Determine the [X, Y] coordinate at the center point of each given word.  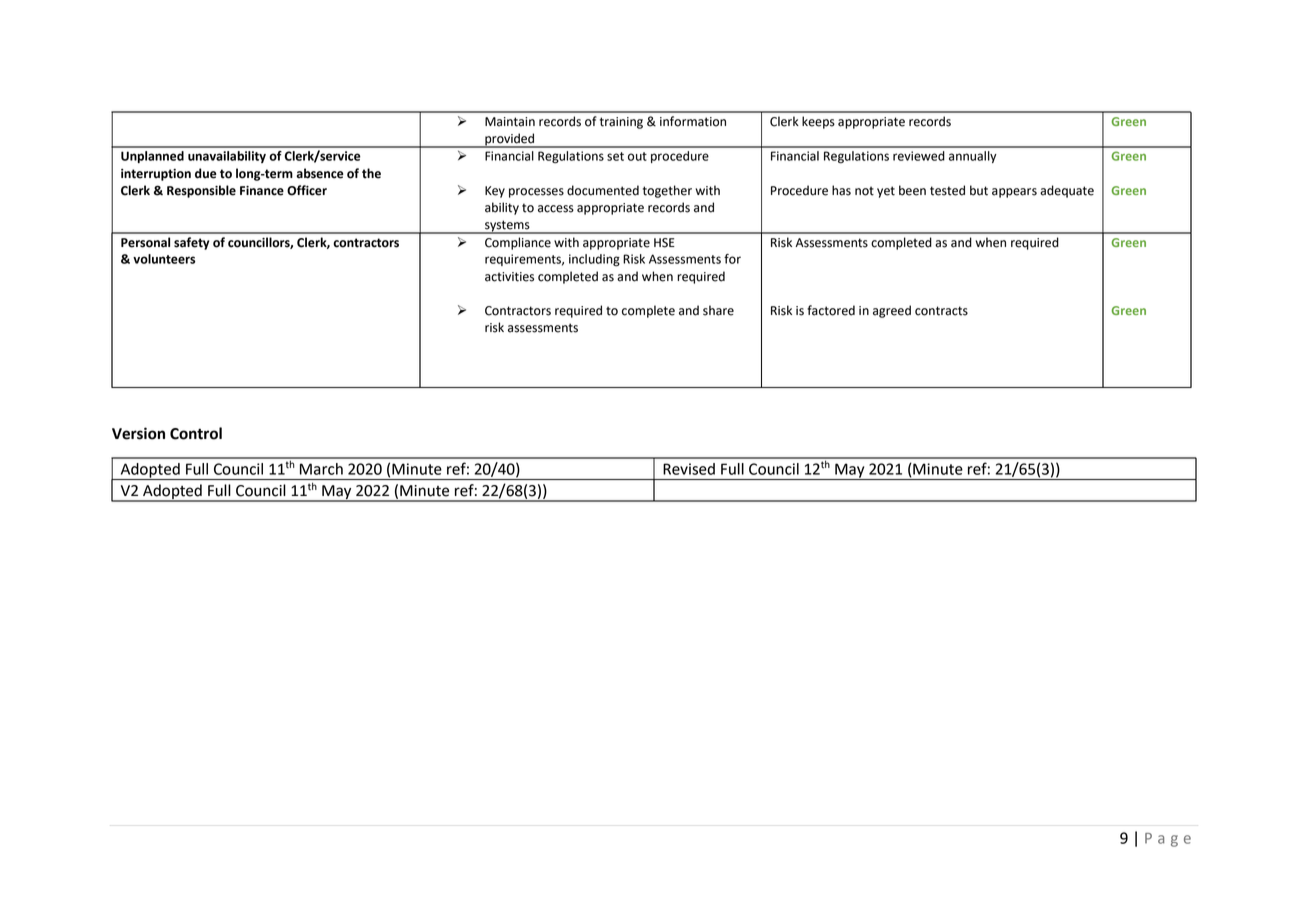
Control [196, 433]
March [321, 469]
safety [191, 243]
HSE [664, 243]
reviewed [919, 156]
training [621, 123]
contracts [941, 311]
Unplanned [152, 157]
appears [1014, 193]
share [718, 310]
